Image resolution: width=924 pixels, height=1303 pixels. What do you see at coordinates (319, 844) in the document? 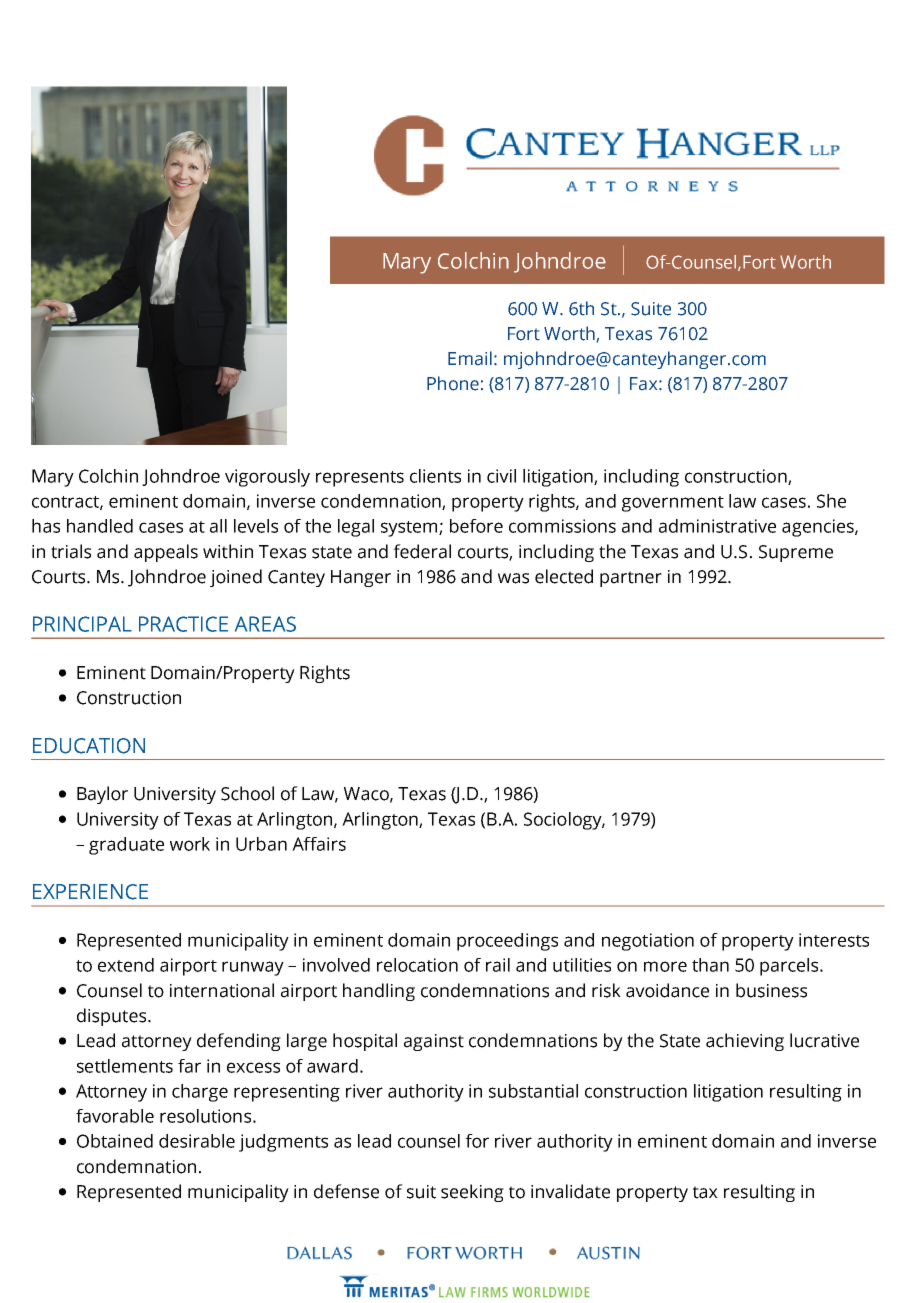
I see `Affairs` at bounding box center [319, 844].
